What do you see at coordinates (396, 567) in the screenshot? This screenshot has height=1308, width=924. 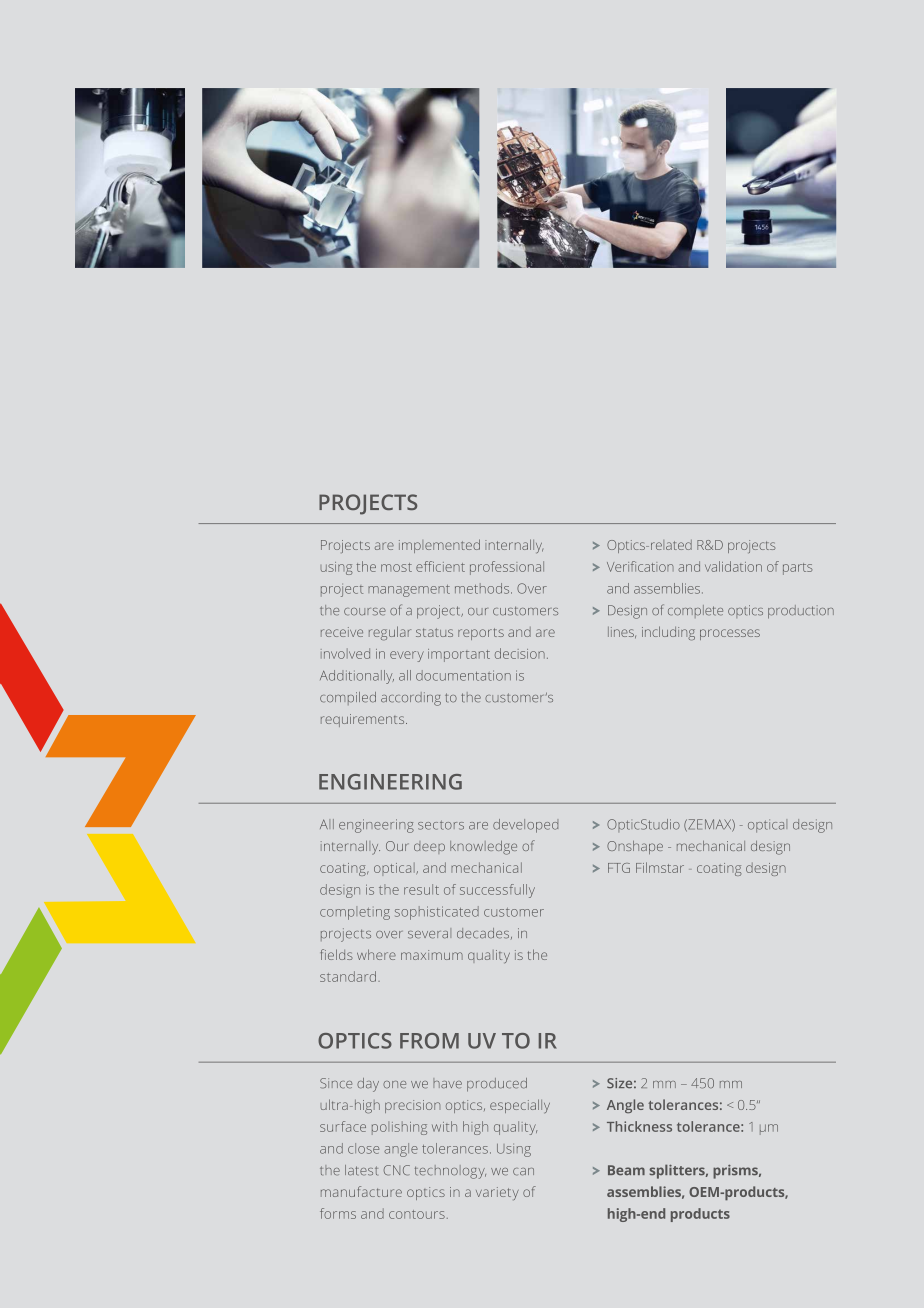 I see `most` at bounding box center [396, 567].
